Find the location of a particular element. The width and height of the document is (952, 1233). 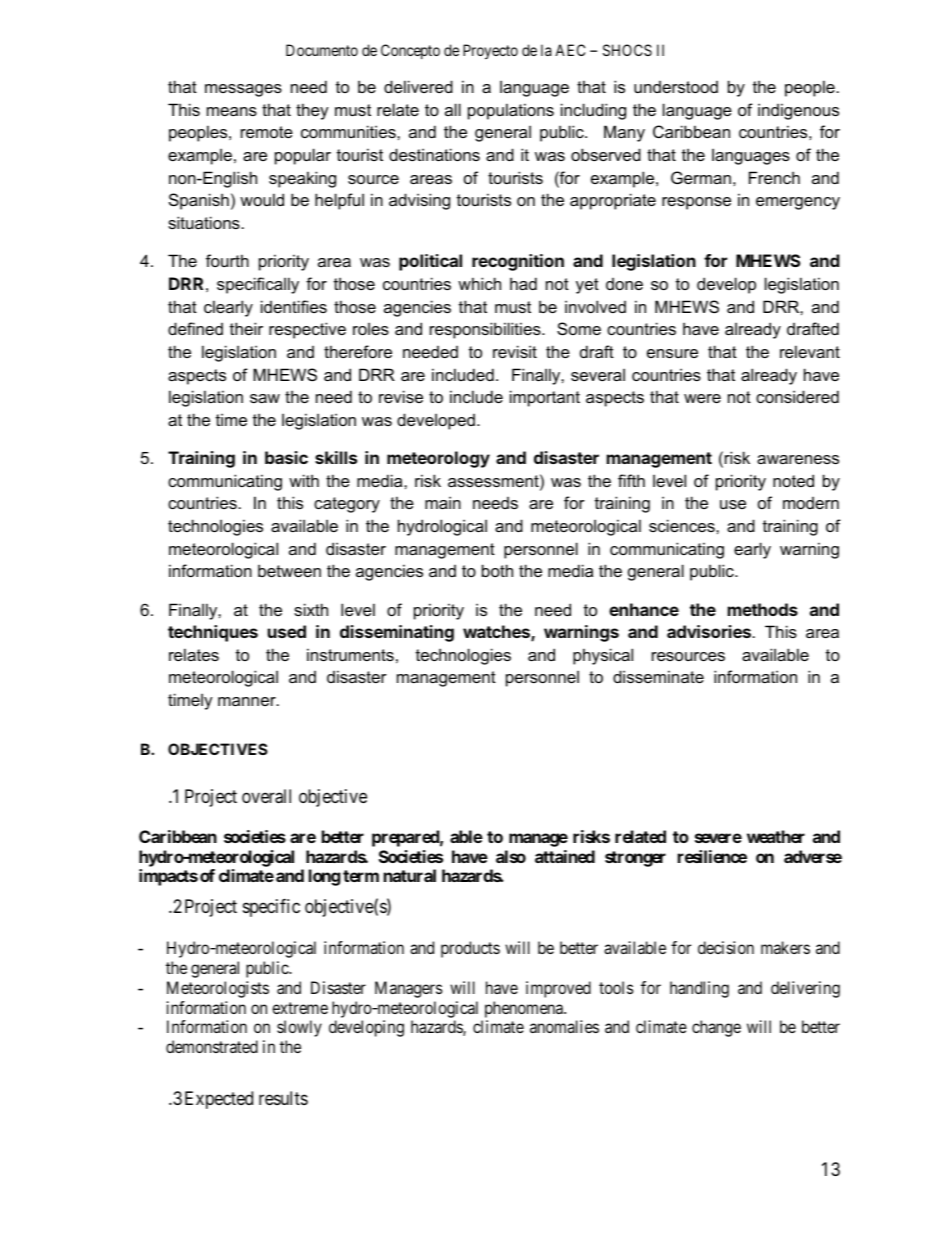

messages is located at coordinates (243, 90).
